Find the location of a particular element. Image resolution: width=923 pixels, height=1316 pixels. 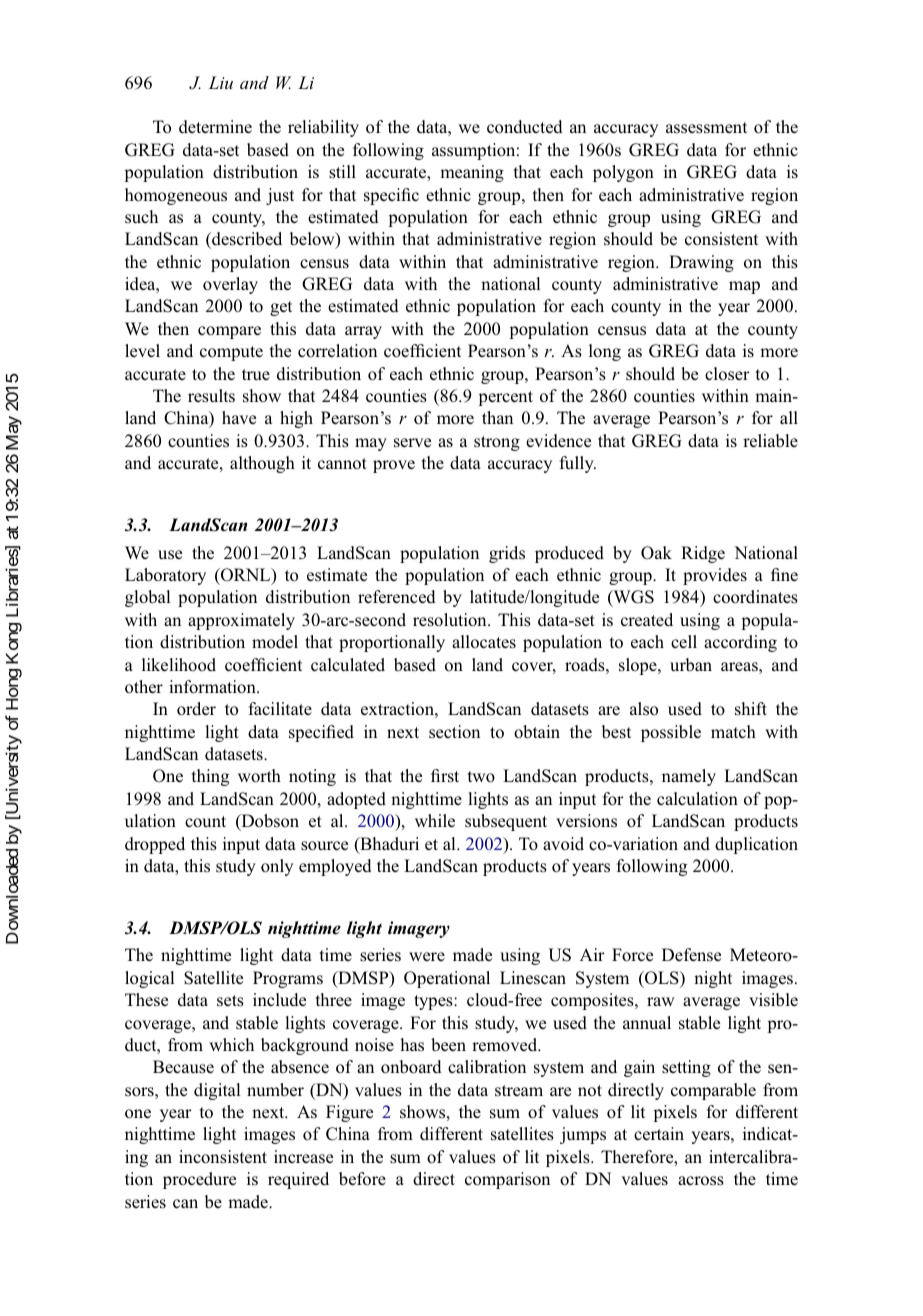

digital is located at coordinates (217, 1091).
